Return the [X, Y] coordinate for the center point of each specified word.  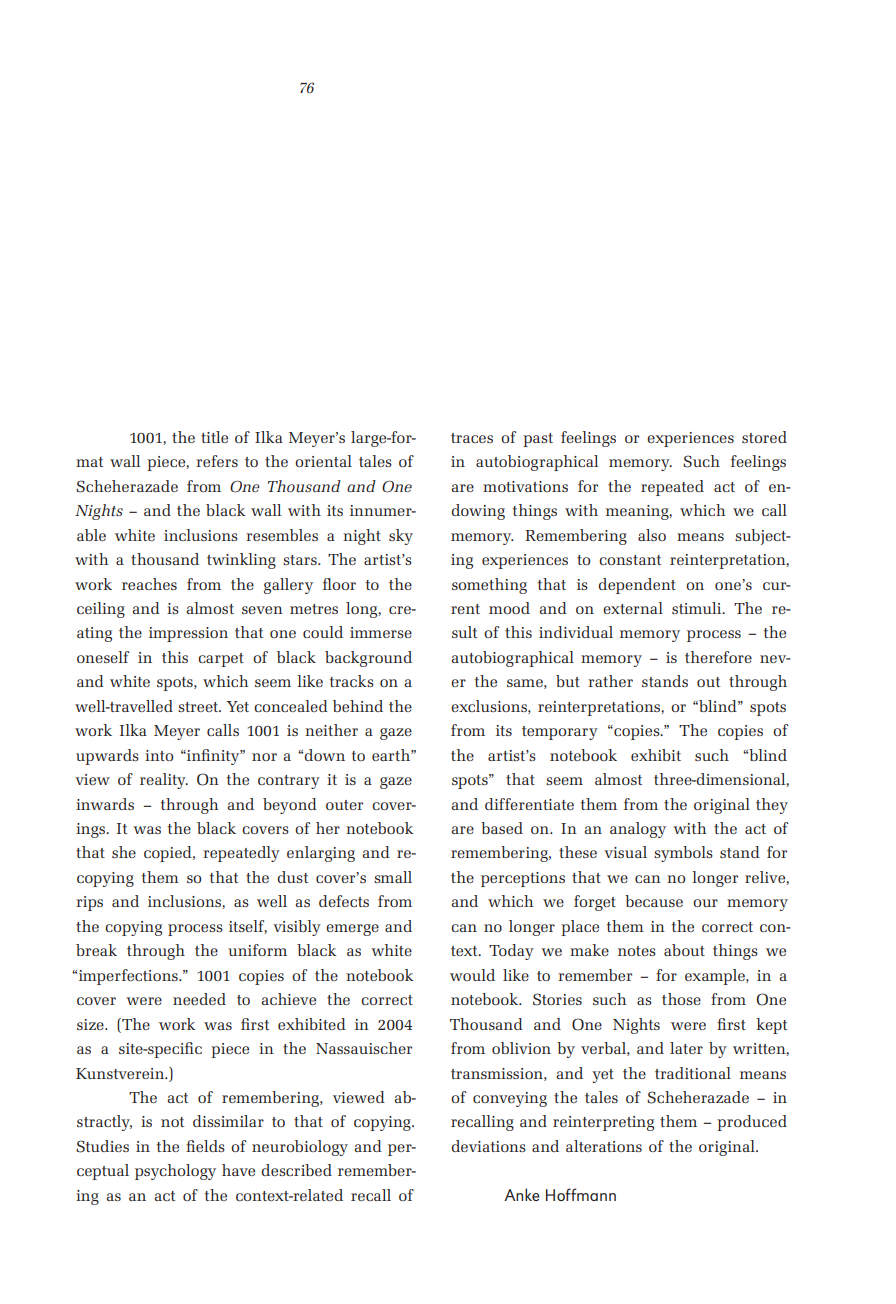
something [489, 586]
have [238, 1170]
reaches [149, 584]
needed [199, 999]
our [705, 903]
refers [217, 461]
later [686, 1048]
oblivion [521, 1048]
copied [169, 854]
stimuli [698, 608]
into [159, 755]
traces [472, 438]
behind [358, 706]
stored [764, 437]
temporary [560, 733]
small [393, 877]
